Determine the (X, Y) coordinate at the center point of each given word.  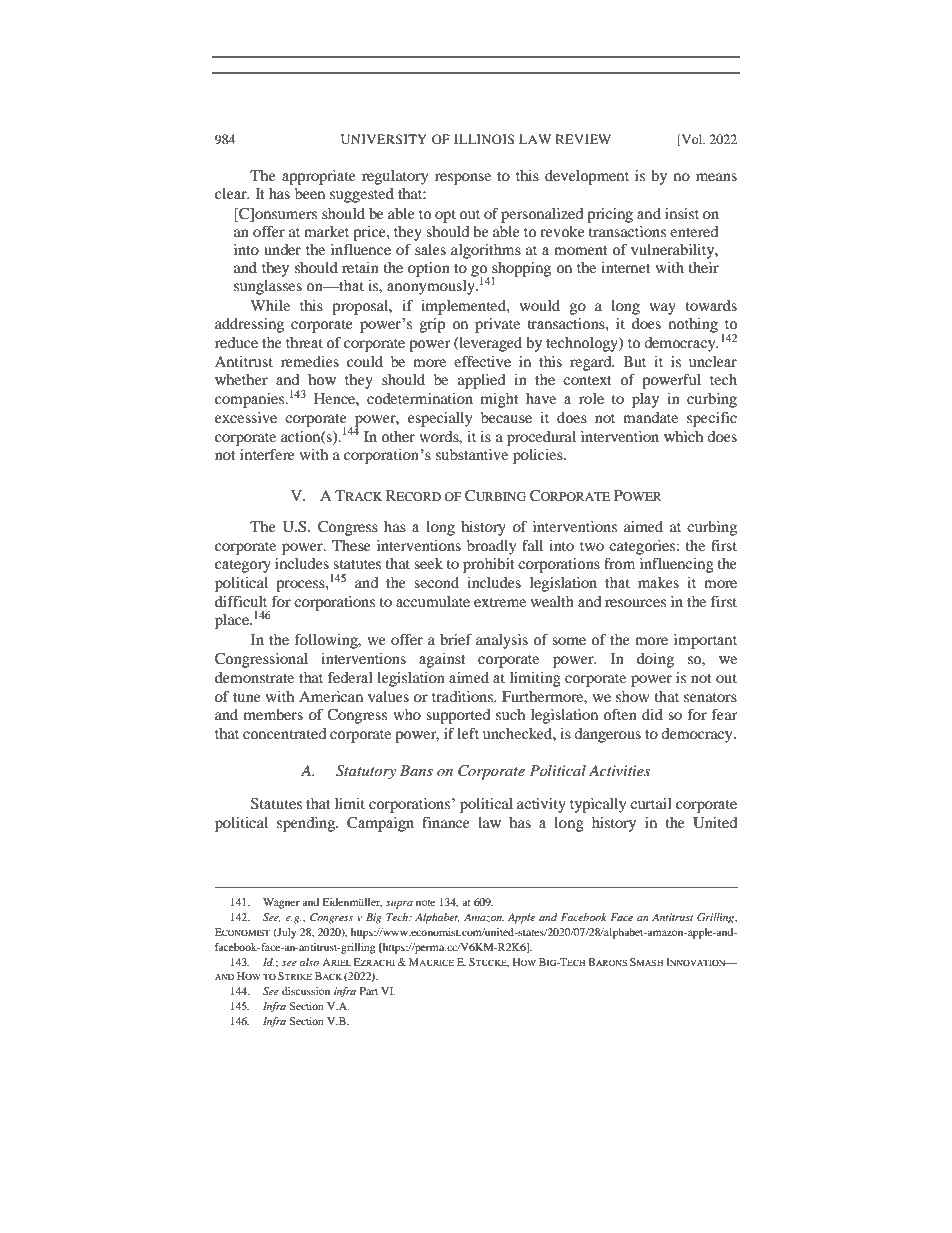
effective (482, 361)
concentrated (284, 733)
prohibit (489, 565)
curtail (651, 803)
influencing (677, 565)
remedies (310, 361)
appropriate (319, 177)
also (309, 962)
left (468, 733)
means (716, 177)
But (634, 361)
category (243, 566)
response (463, 179)
